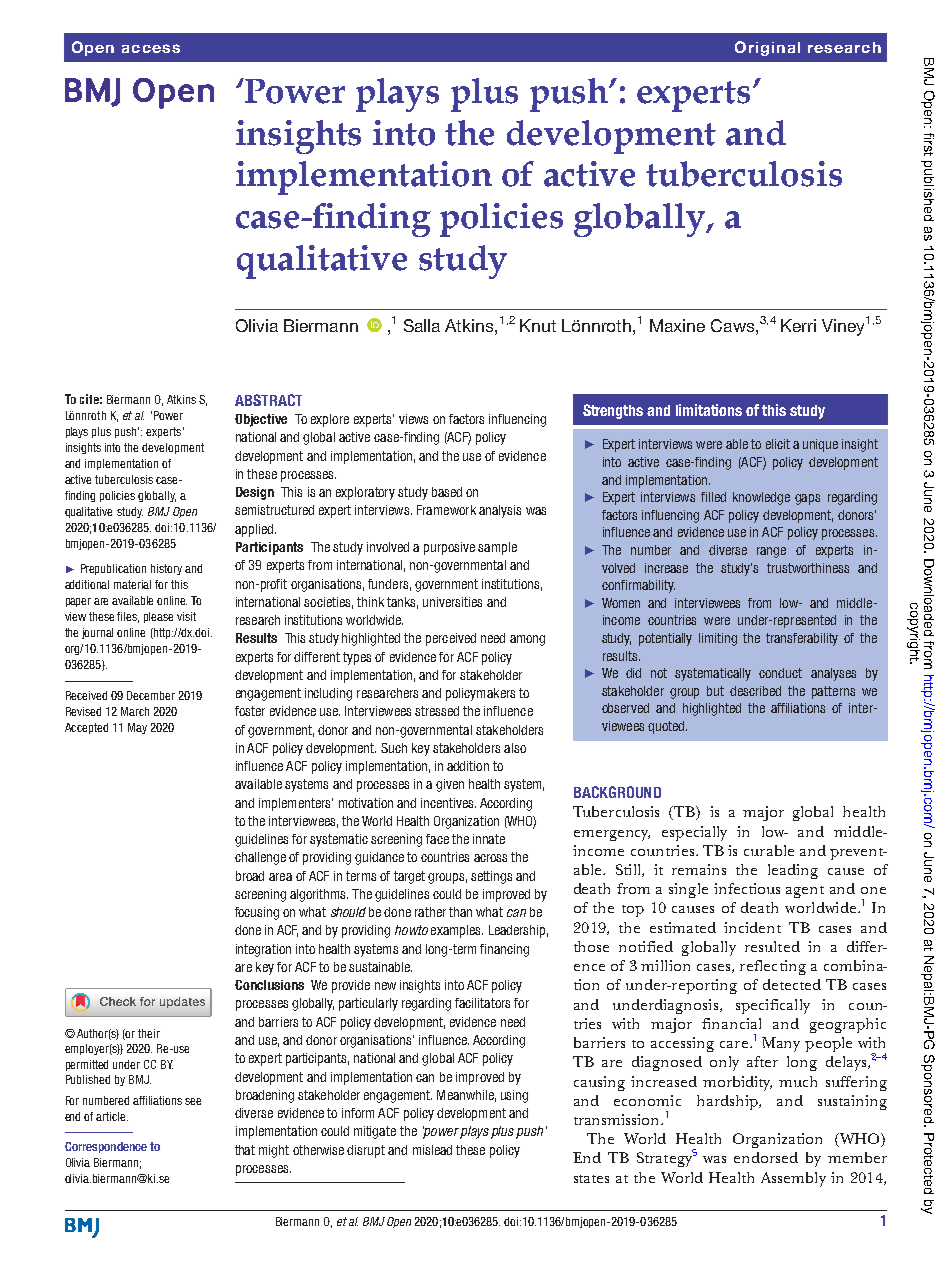 The height and width of the screenshot is (1270, 952). Describe the element at coordinates (137, 728) in the screenshot. I see `May` at that location.
